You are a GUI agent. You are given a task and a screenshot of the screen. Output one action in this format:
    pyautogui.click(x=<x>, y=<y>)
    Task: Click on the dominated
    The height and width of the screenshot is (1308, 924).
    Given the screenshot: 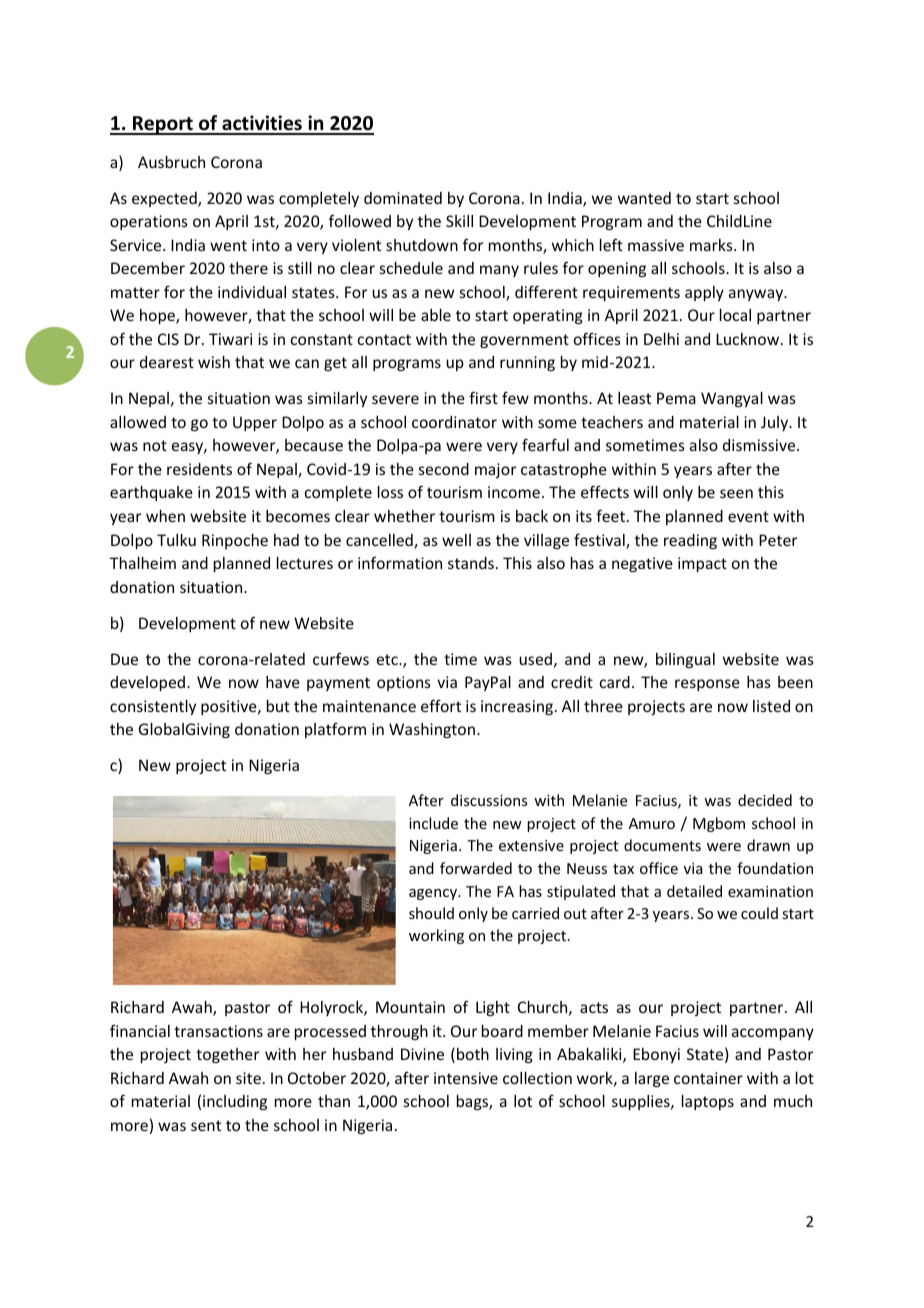 What is the action you would take?
    pyautogui.click(x=403, y=198)
